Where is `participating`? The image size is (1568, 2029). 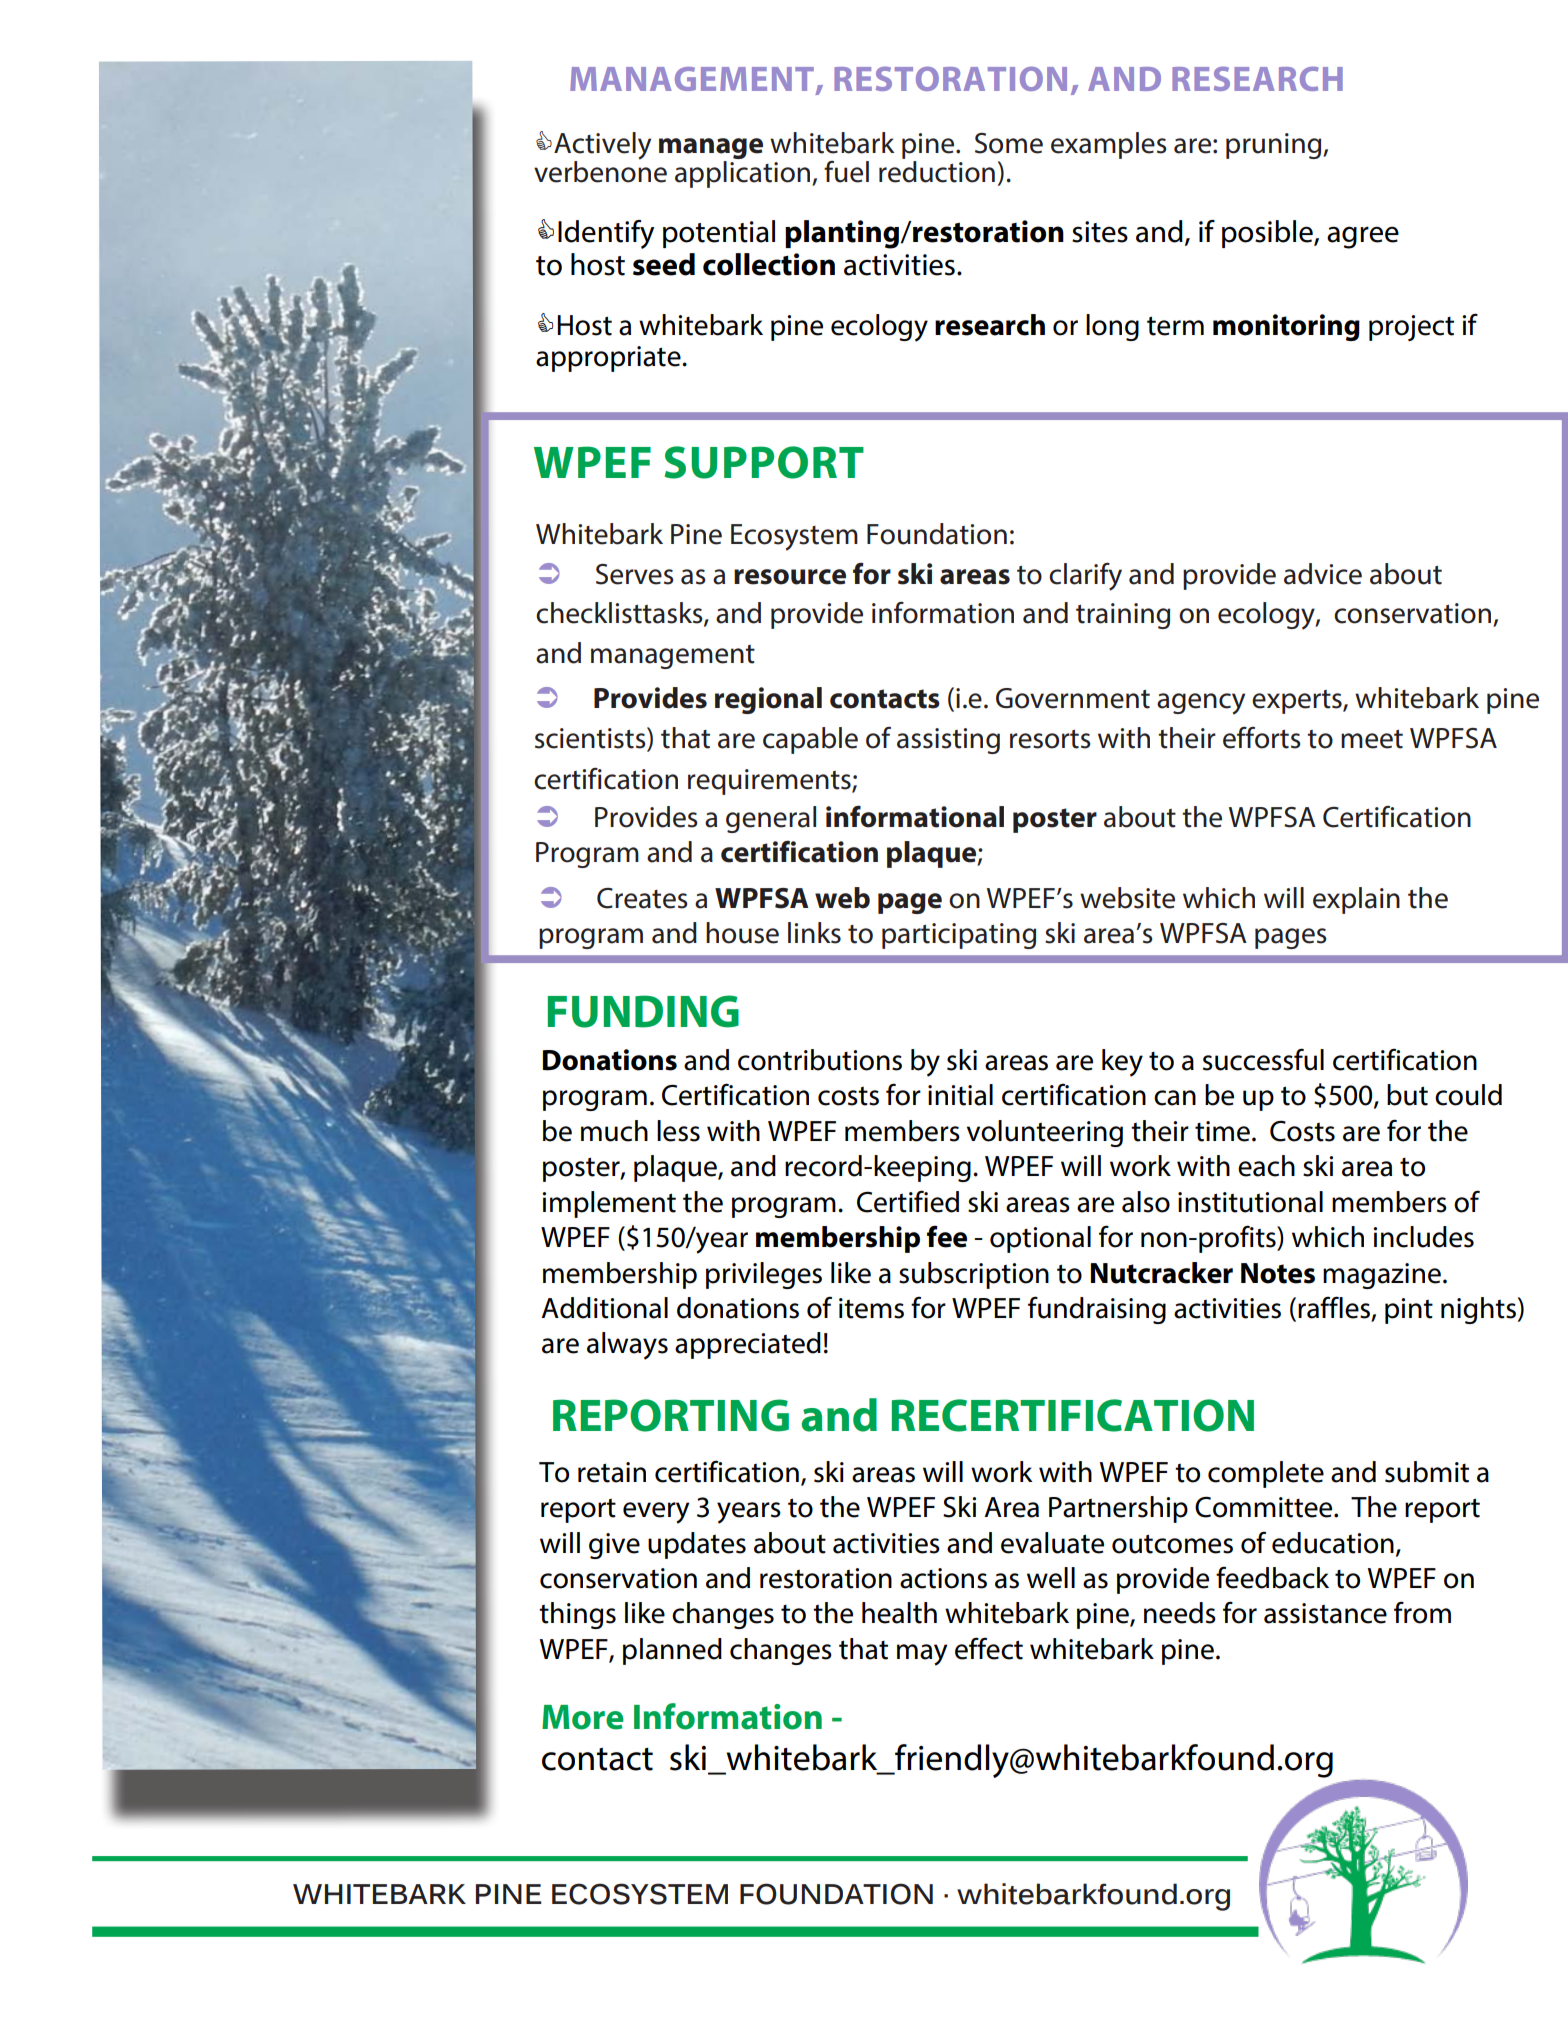 participating is located at coordinates (959, 936).
